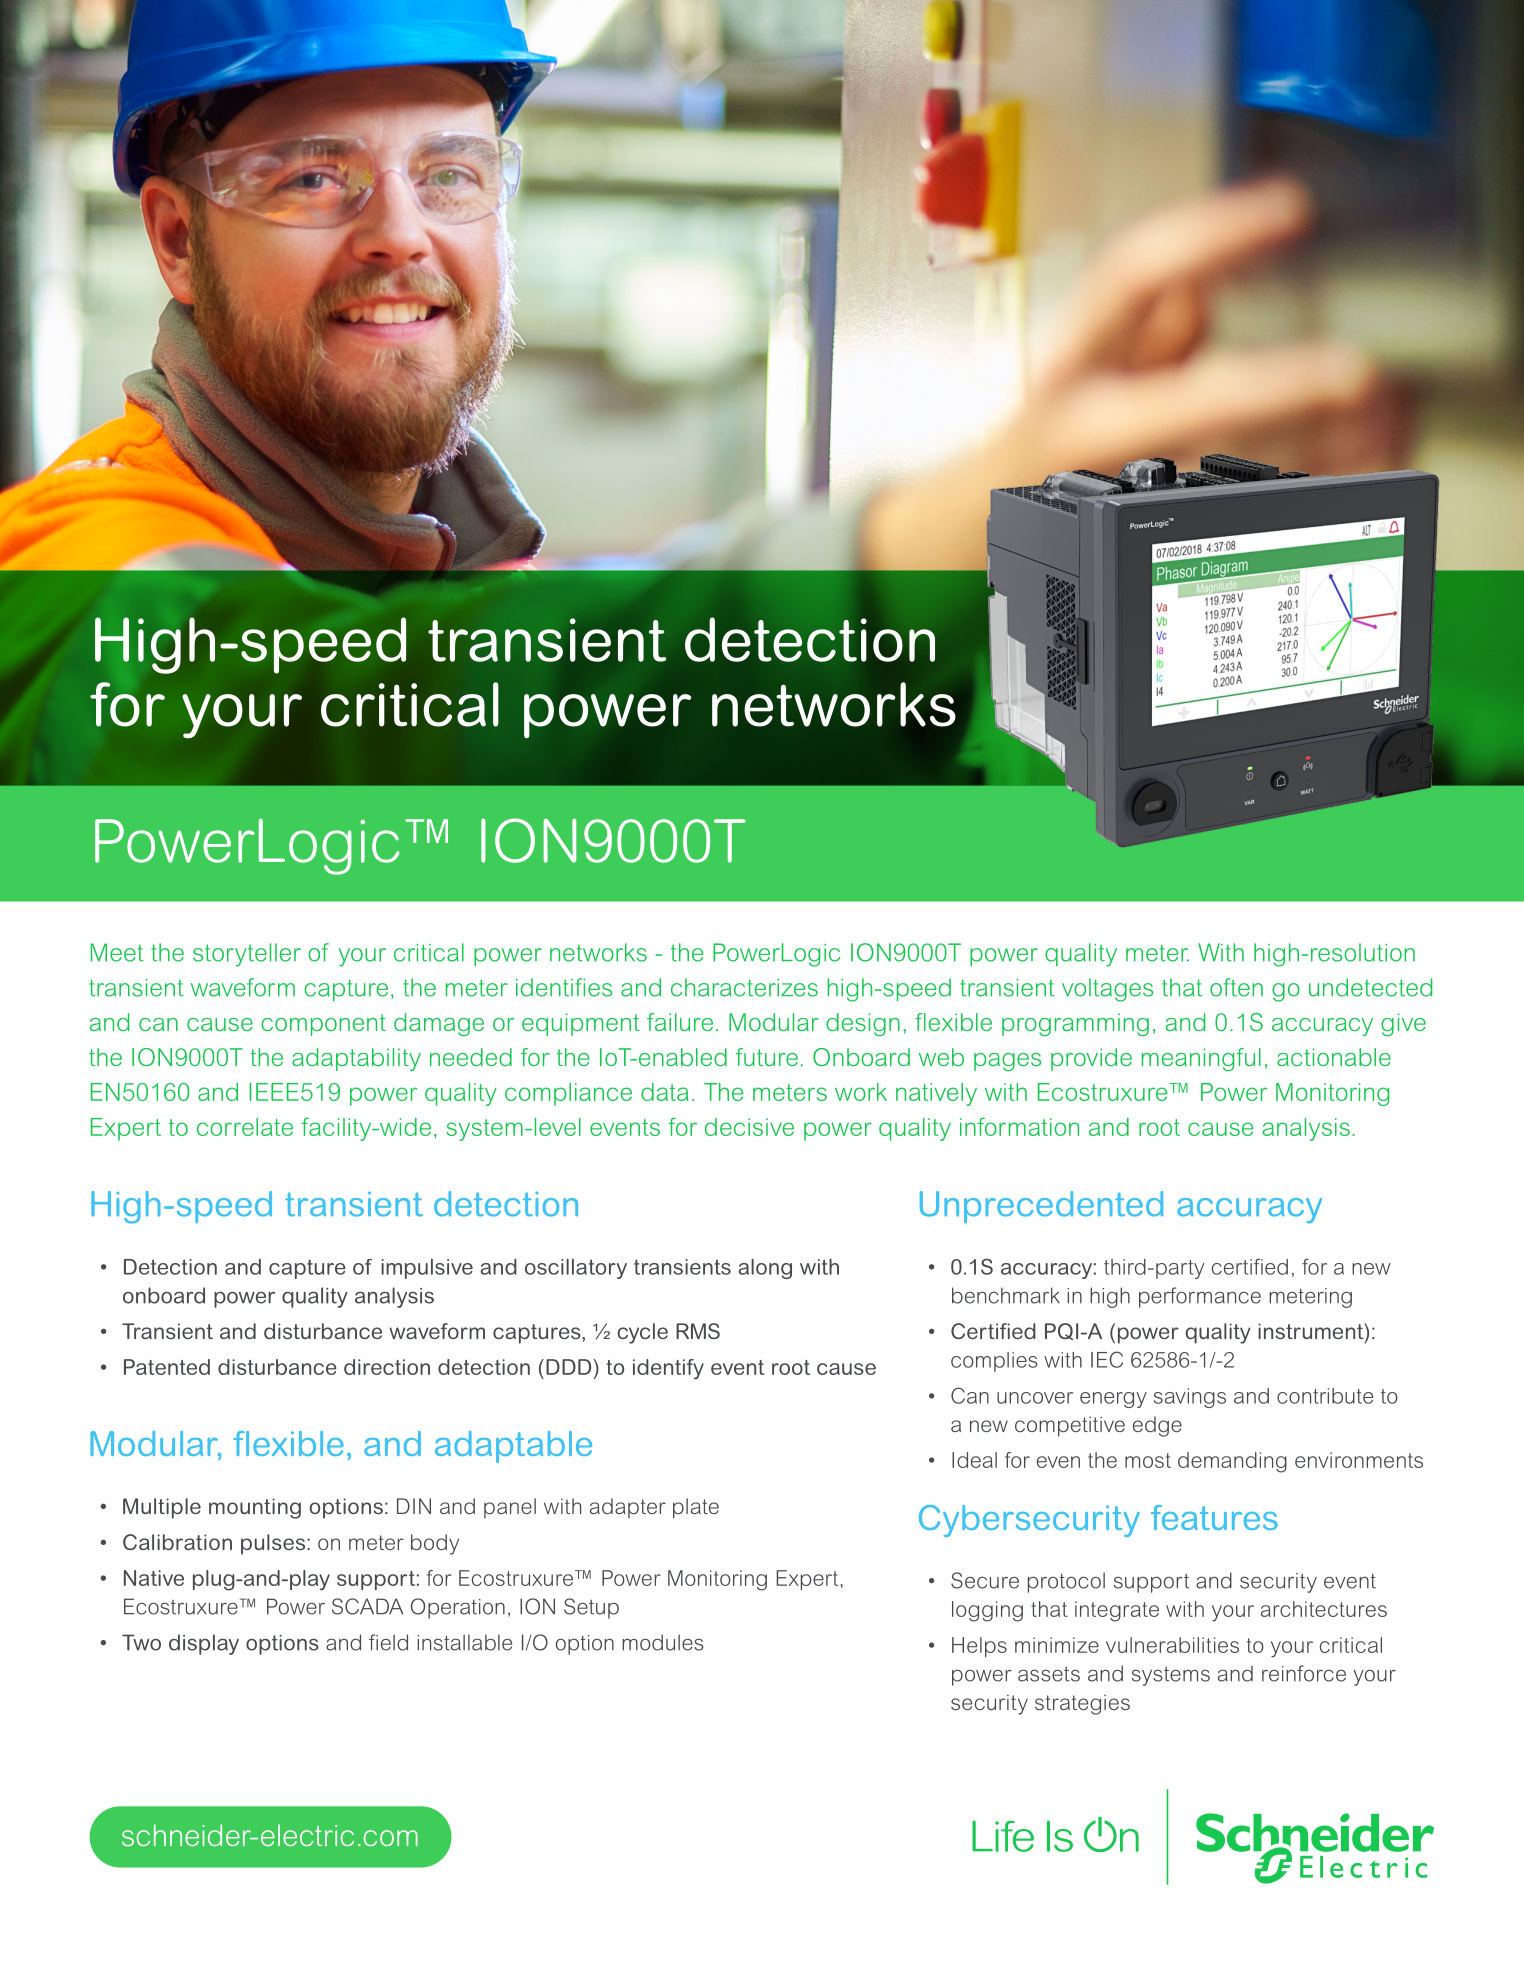 This page has width=1524, height=1972. Describe the element at coordinates (1041, 1207) in the page. I see `Unprecedented` at that location.
